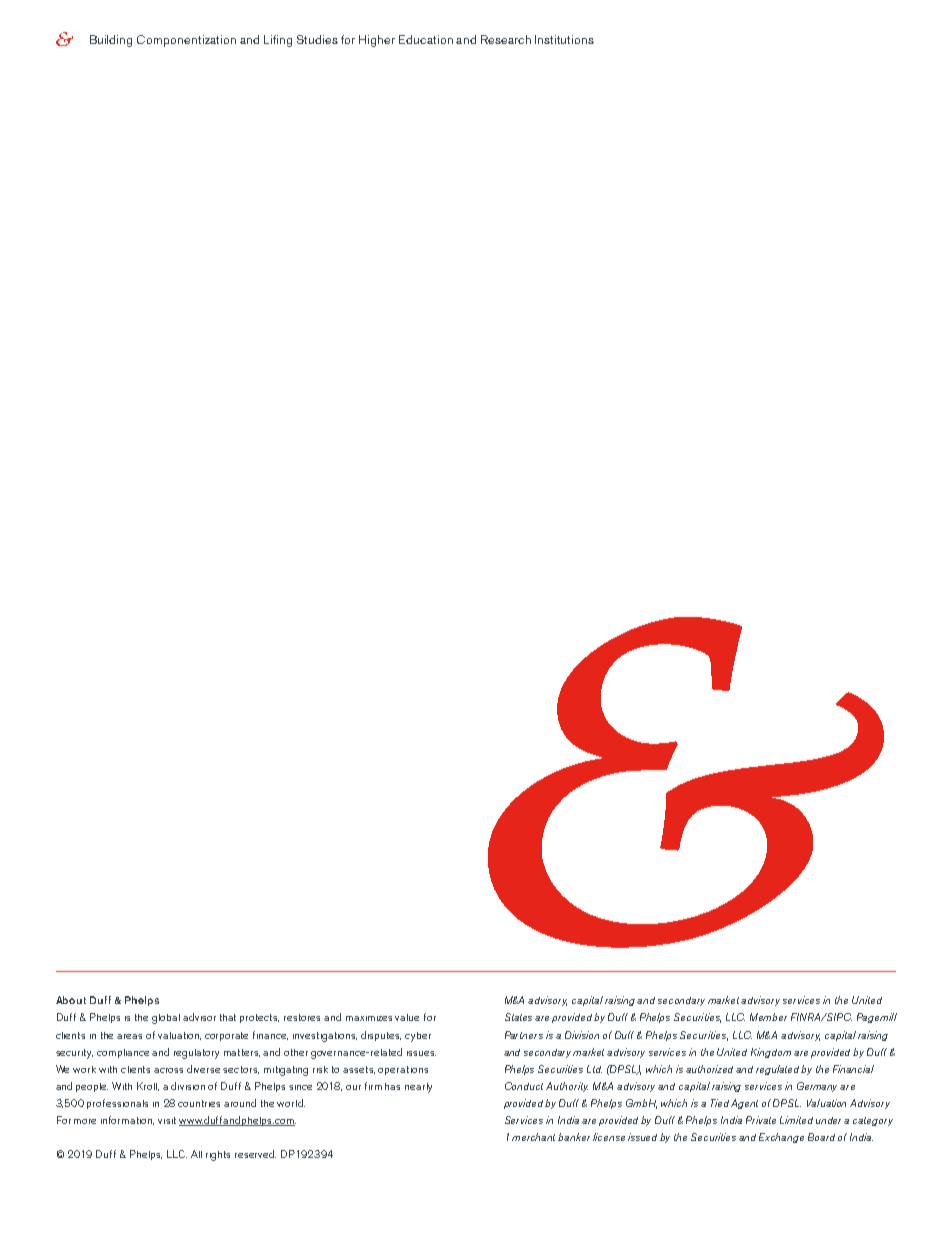  I want to click on merchant, so click(535, 1137).
